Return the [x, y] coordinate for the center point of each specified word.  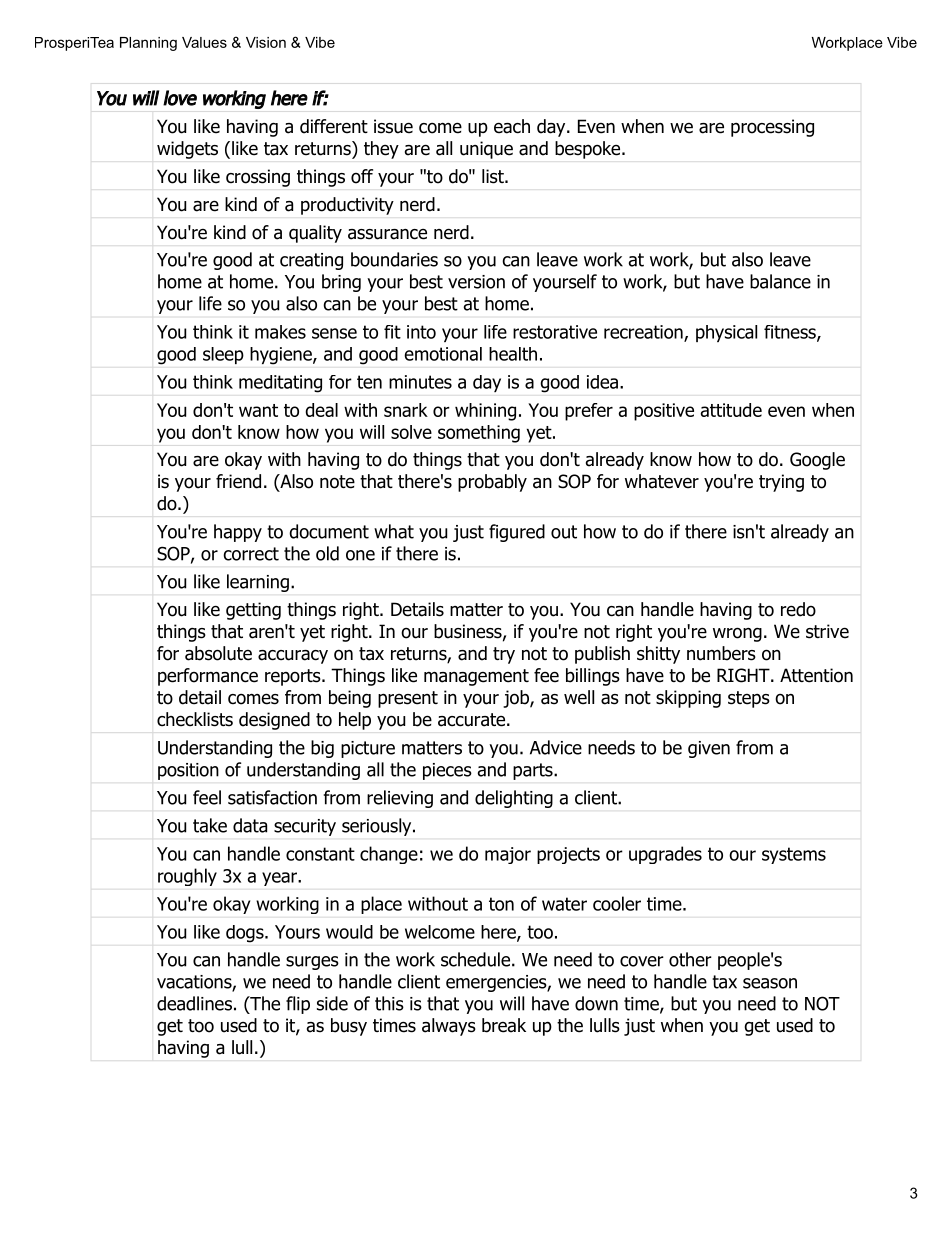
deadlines [194, 1003]
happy [238, 533]
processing [772, 128]
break [504, 1025]
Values [204, 42]
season [770, 983]
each [512, 126]
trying [781, 483]
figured [517, 533]
